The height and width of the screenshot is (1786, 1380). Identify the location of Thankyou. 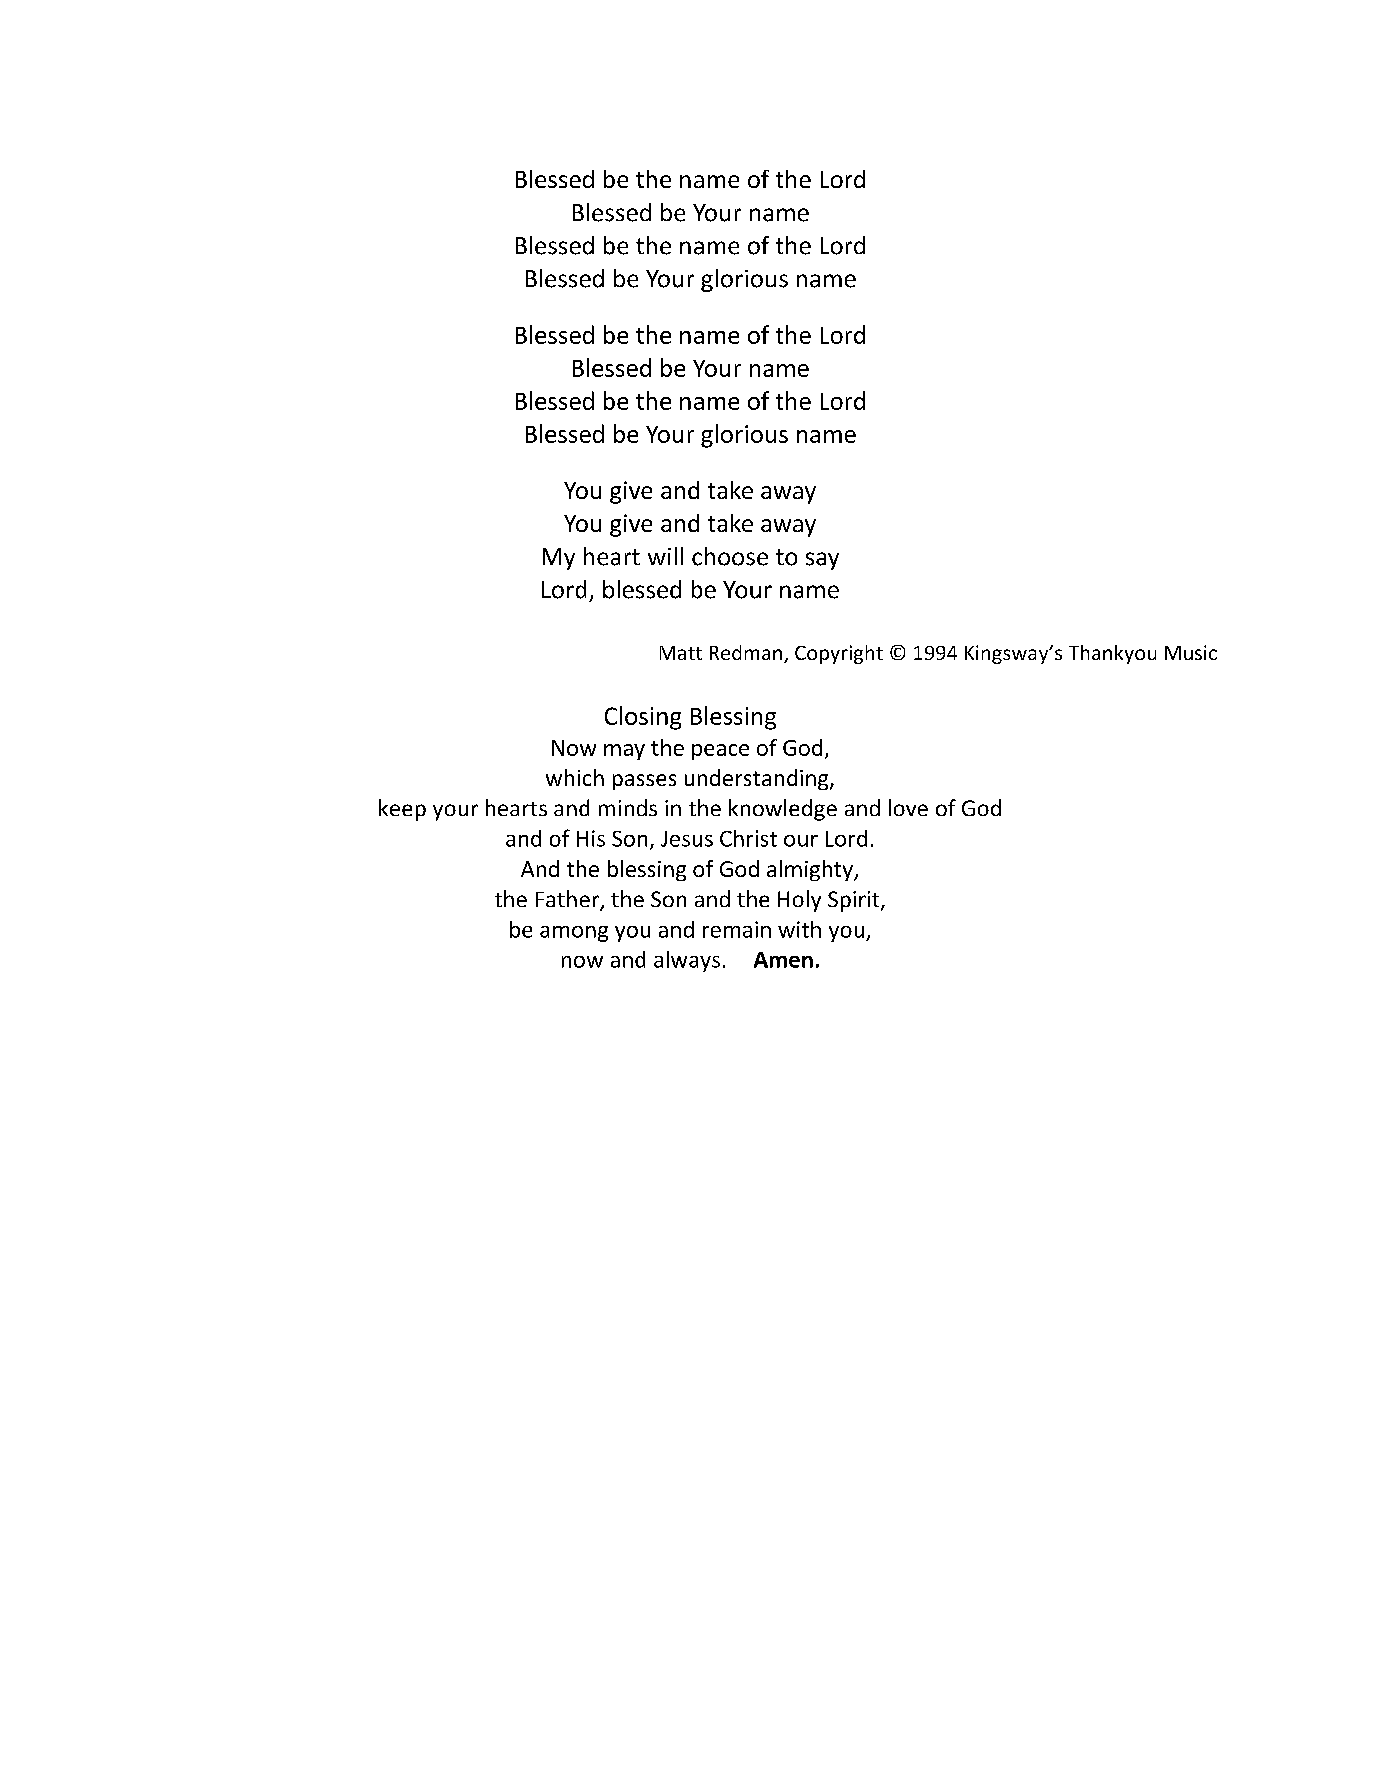
(1112, 654).
